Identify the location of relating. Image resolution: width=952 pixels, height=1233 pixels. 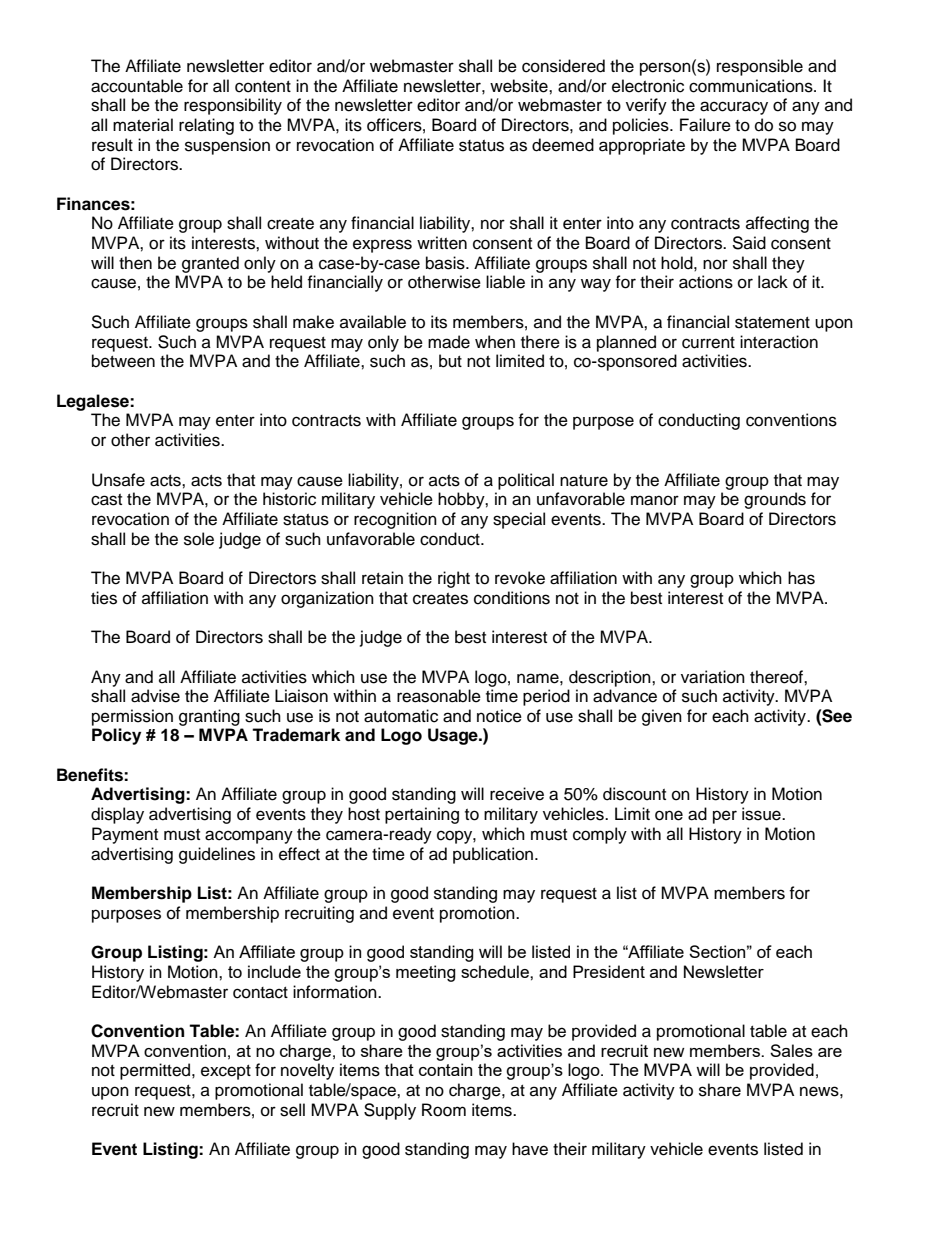
(206, 126).
